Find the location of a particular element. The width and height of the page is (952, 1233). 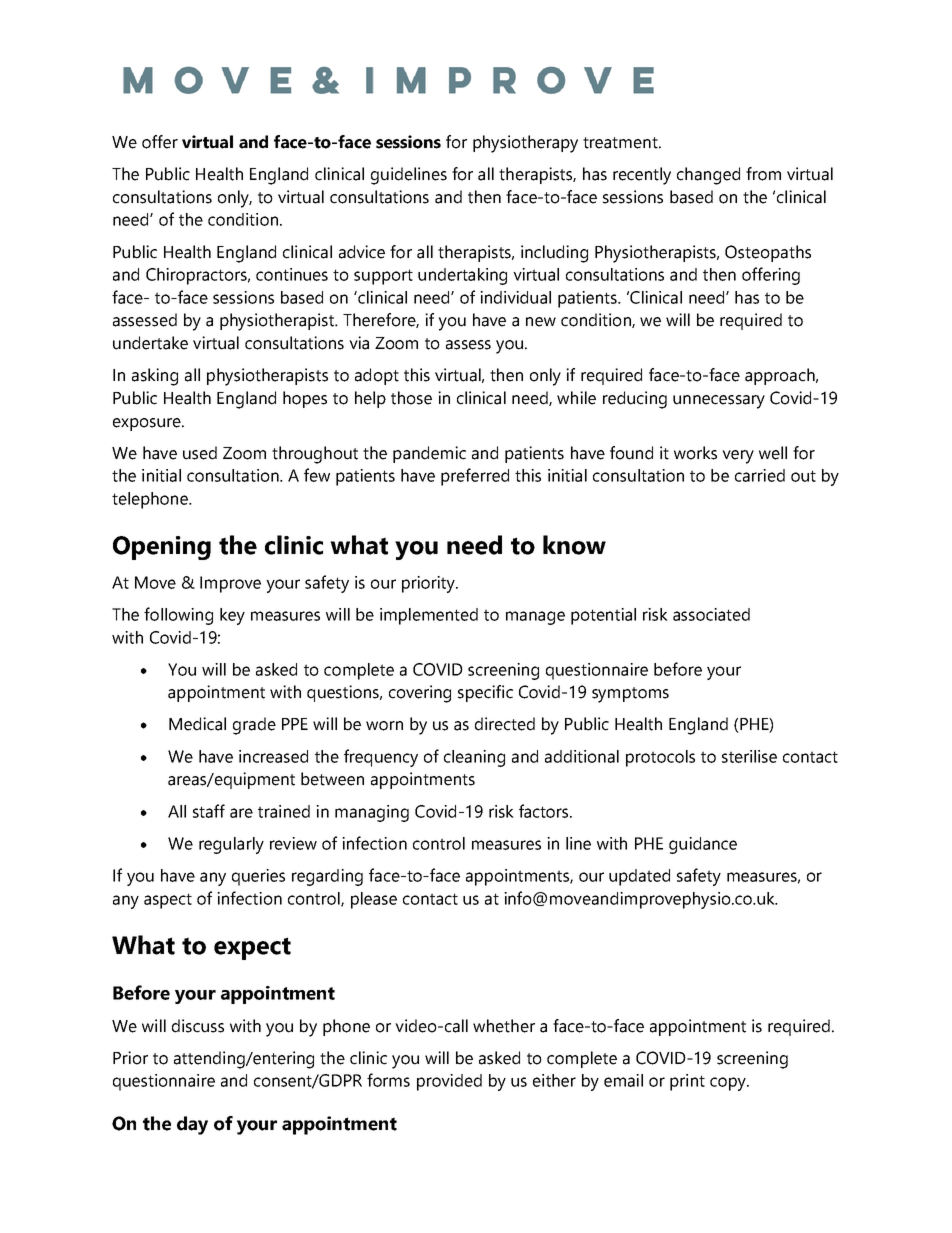

implemented is located at coordinates (429, 616).
